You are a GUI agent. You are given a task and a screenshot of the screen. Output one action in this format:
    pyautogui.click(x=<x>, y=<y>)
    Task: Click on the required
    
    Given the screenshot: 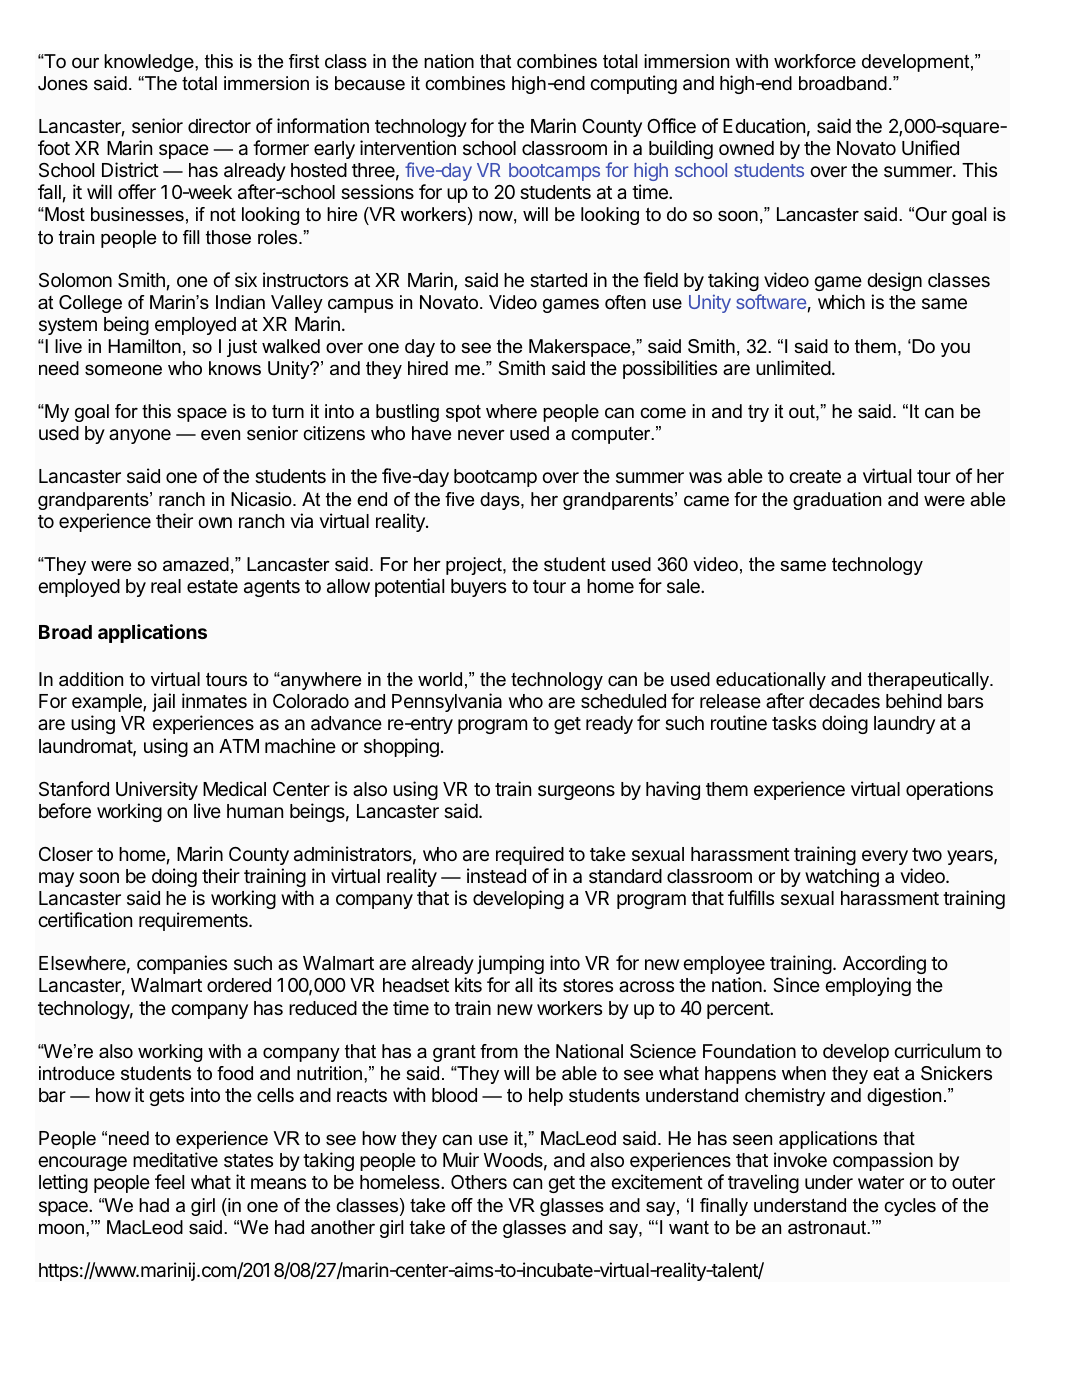 What is the action you would take?
    pyautogui.click(x=530, y=855)
